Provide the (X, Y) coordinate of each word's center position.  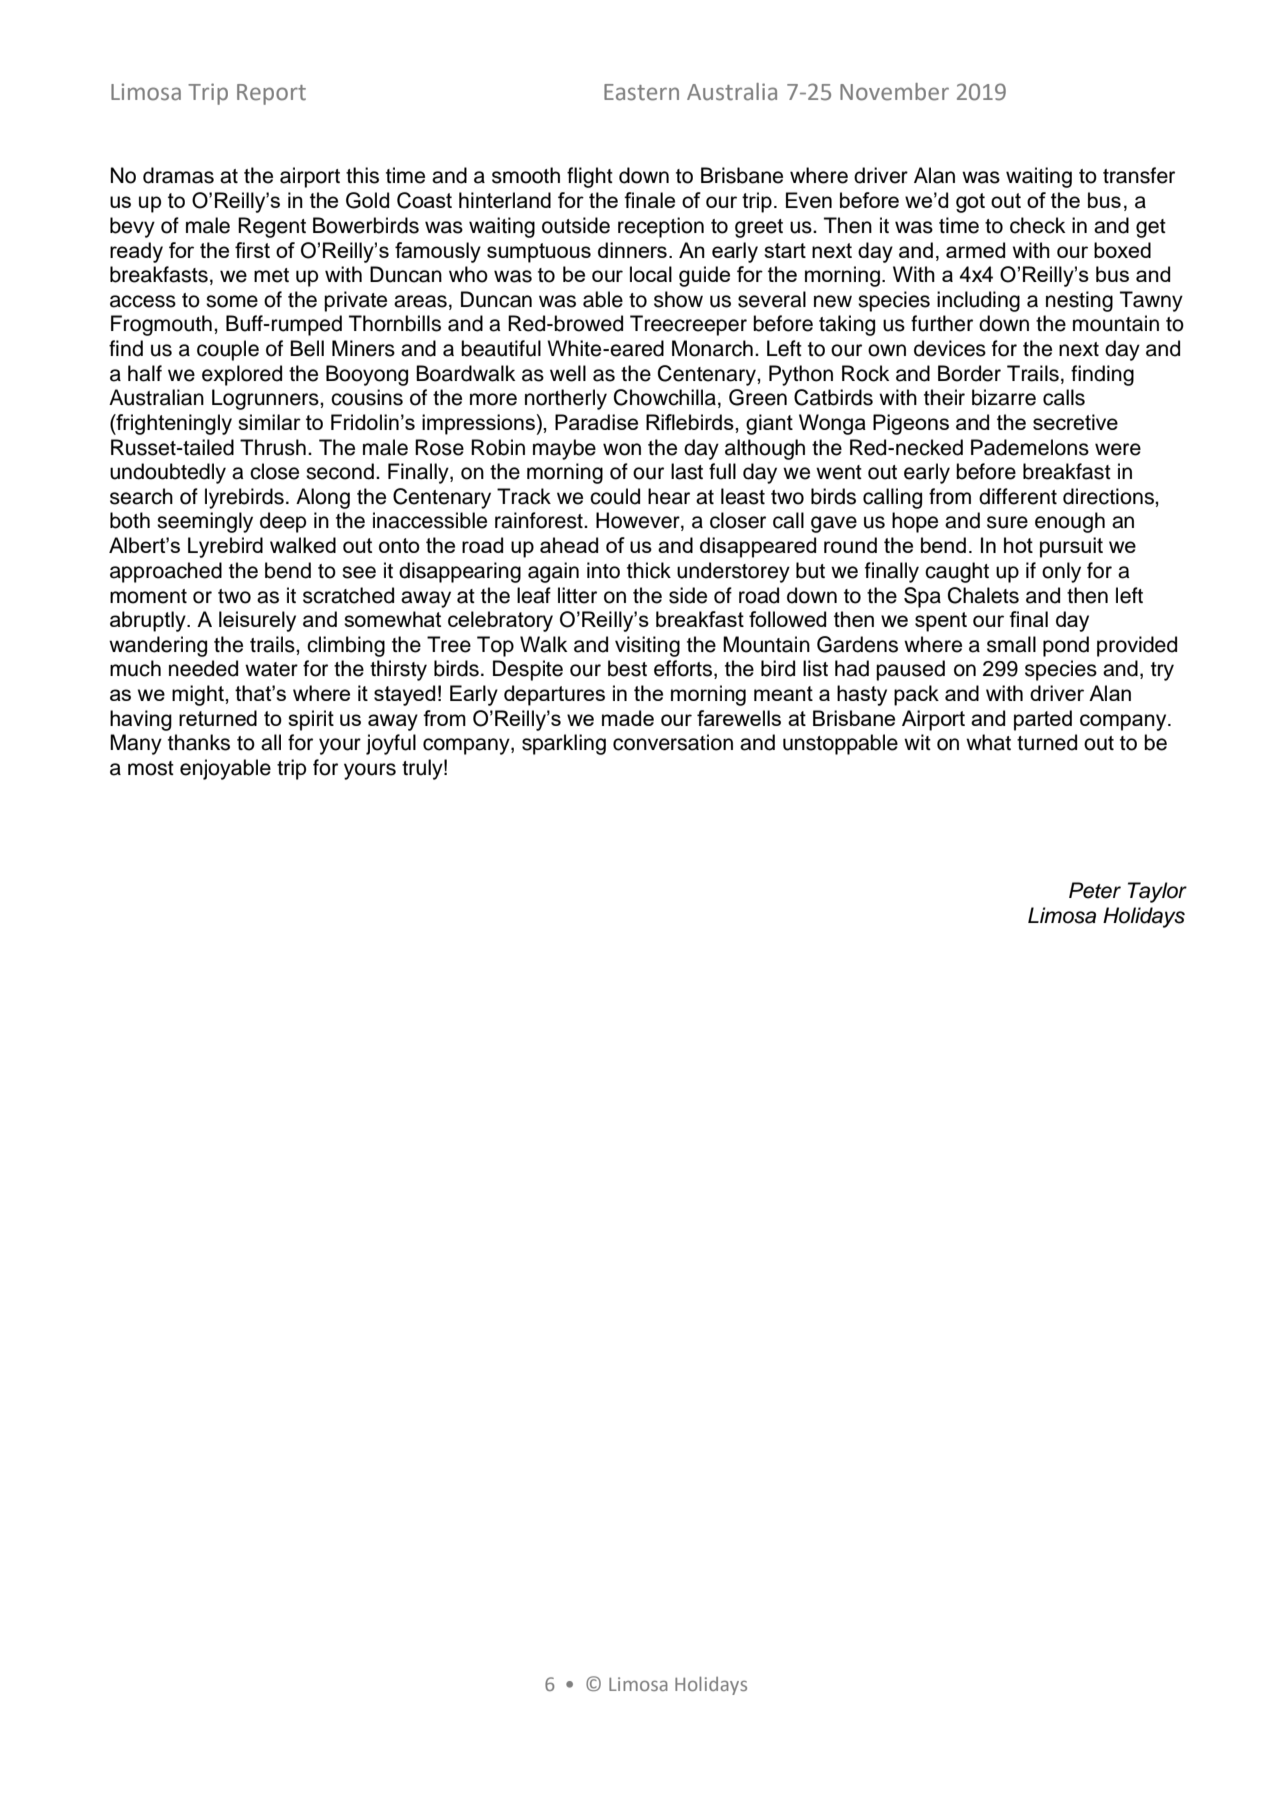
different (1018, 496)
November (894, 92)
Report (271, 94)
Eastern (641, 92)
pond (1066, 646)
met (271, 275)
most (151, 768)
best (627, 668)
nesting (1079, 301)
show (678, 299)
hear (669, 496)
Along (323, 498)
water (271, 669)
